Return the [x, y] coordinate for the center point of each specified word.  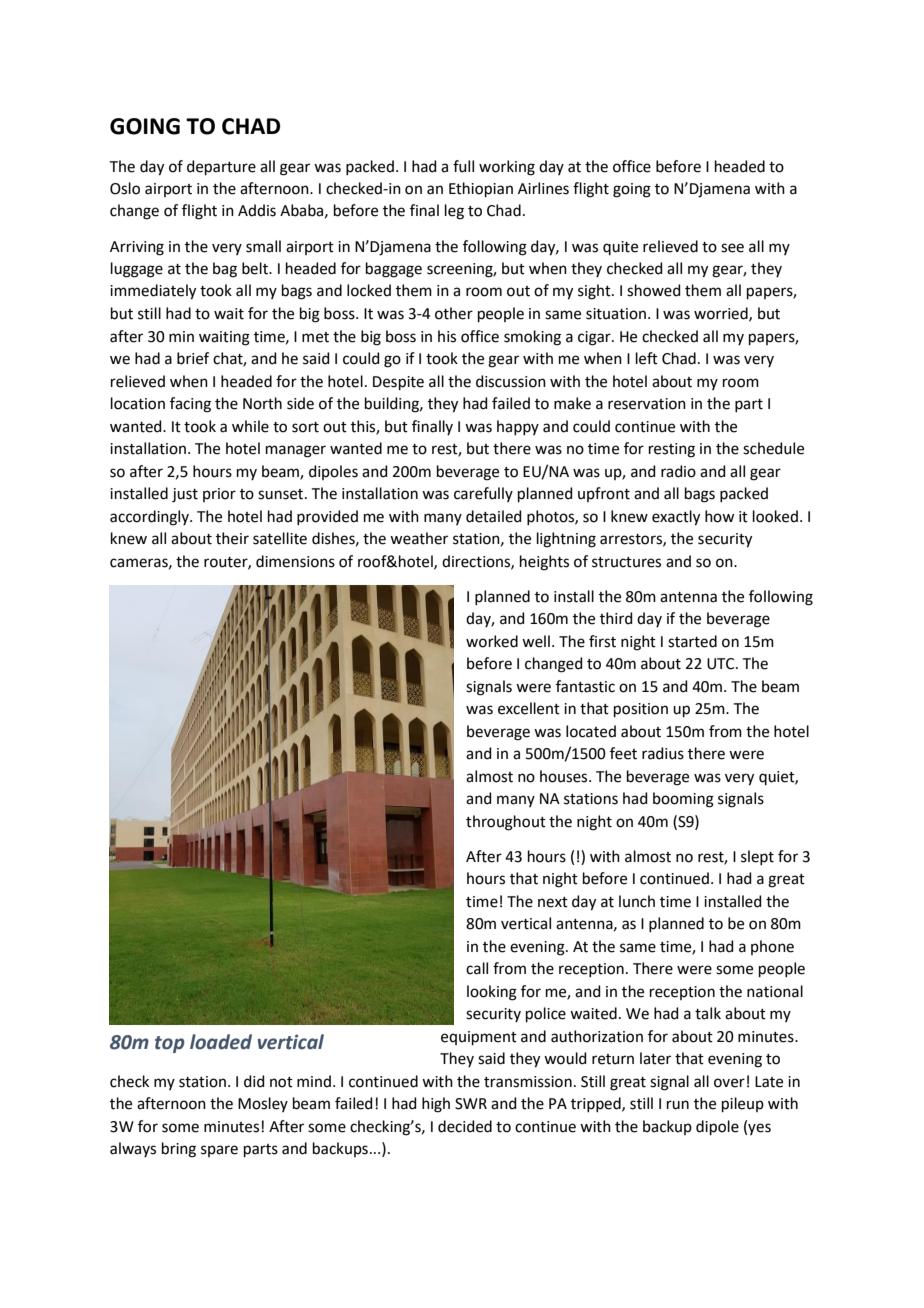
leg [454, 212]
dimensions [295, 561]
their [232, 538]
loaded [221, 1042]
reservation [647, 404]
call [477, 968]
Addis [257, 210]
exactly [676, 518]
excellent [529, 708]
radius [663, 753]
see [732, 248]
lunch [637, 901]
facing [190, 405]
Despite [398, 383]
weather [419, 538]
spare [219, 1151]
